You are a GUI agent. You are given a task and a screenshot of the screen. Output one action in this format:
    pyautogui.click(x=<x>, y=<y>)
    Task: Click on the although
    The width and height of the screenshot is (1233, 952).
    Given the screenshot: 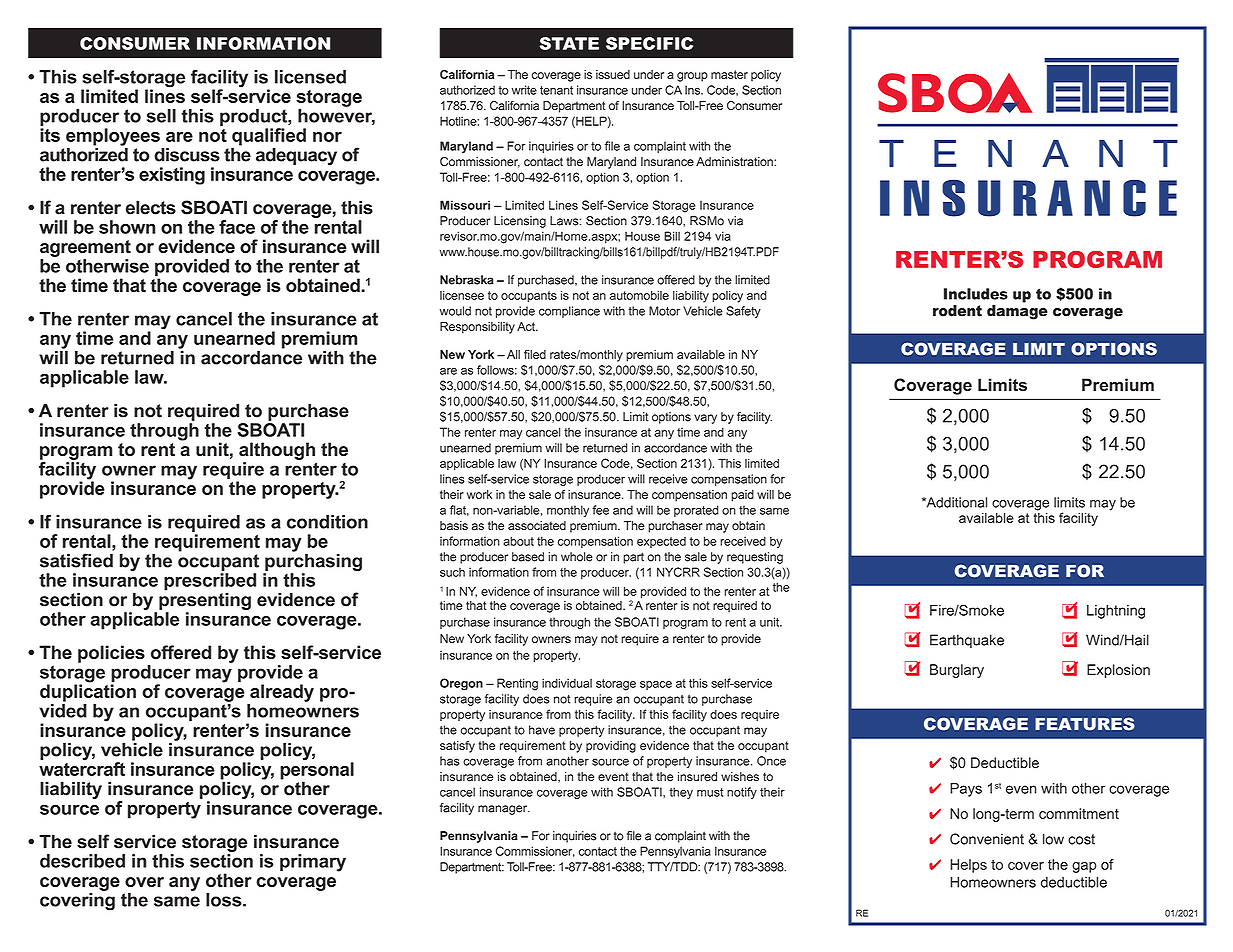 What is the action you would take?
    pyautogui.click(x=277, y=451)
